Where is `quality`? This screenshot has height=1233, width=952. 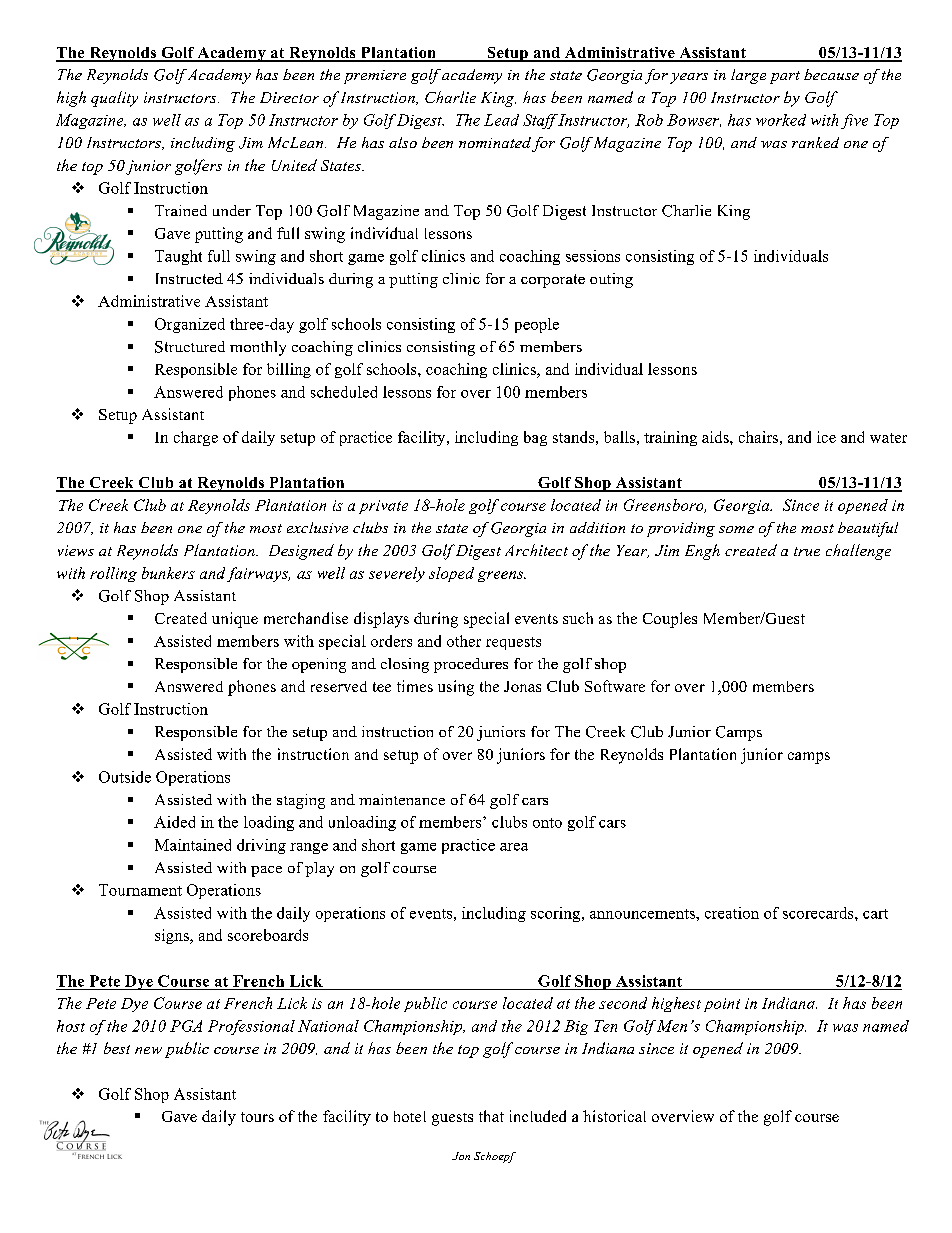 quality is located at coordinates (114, 99).
